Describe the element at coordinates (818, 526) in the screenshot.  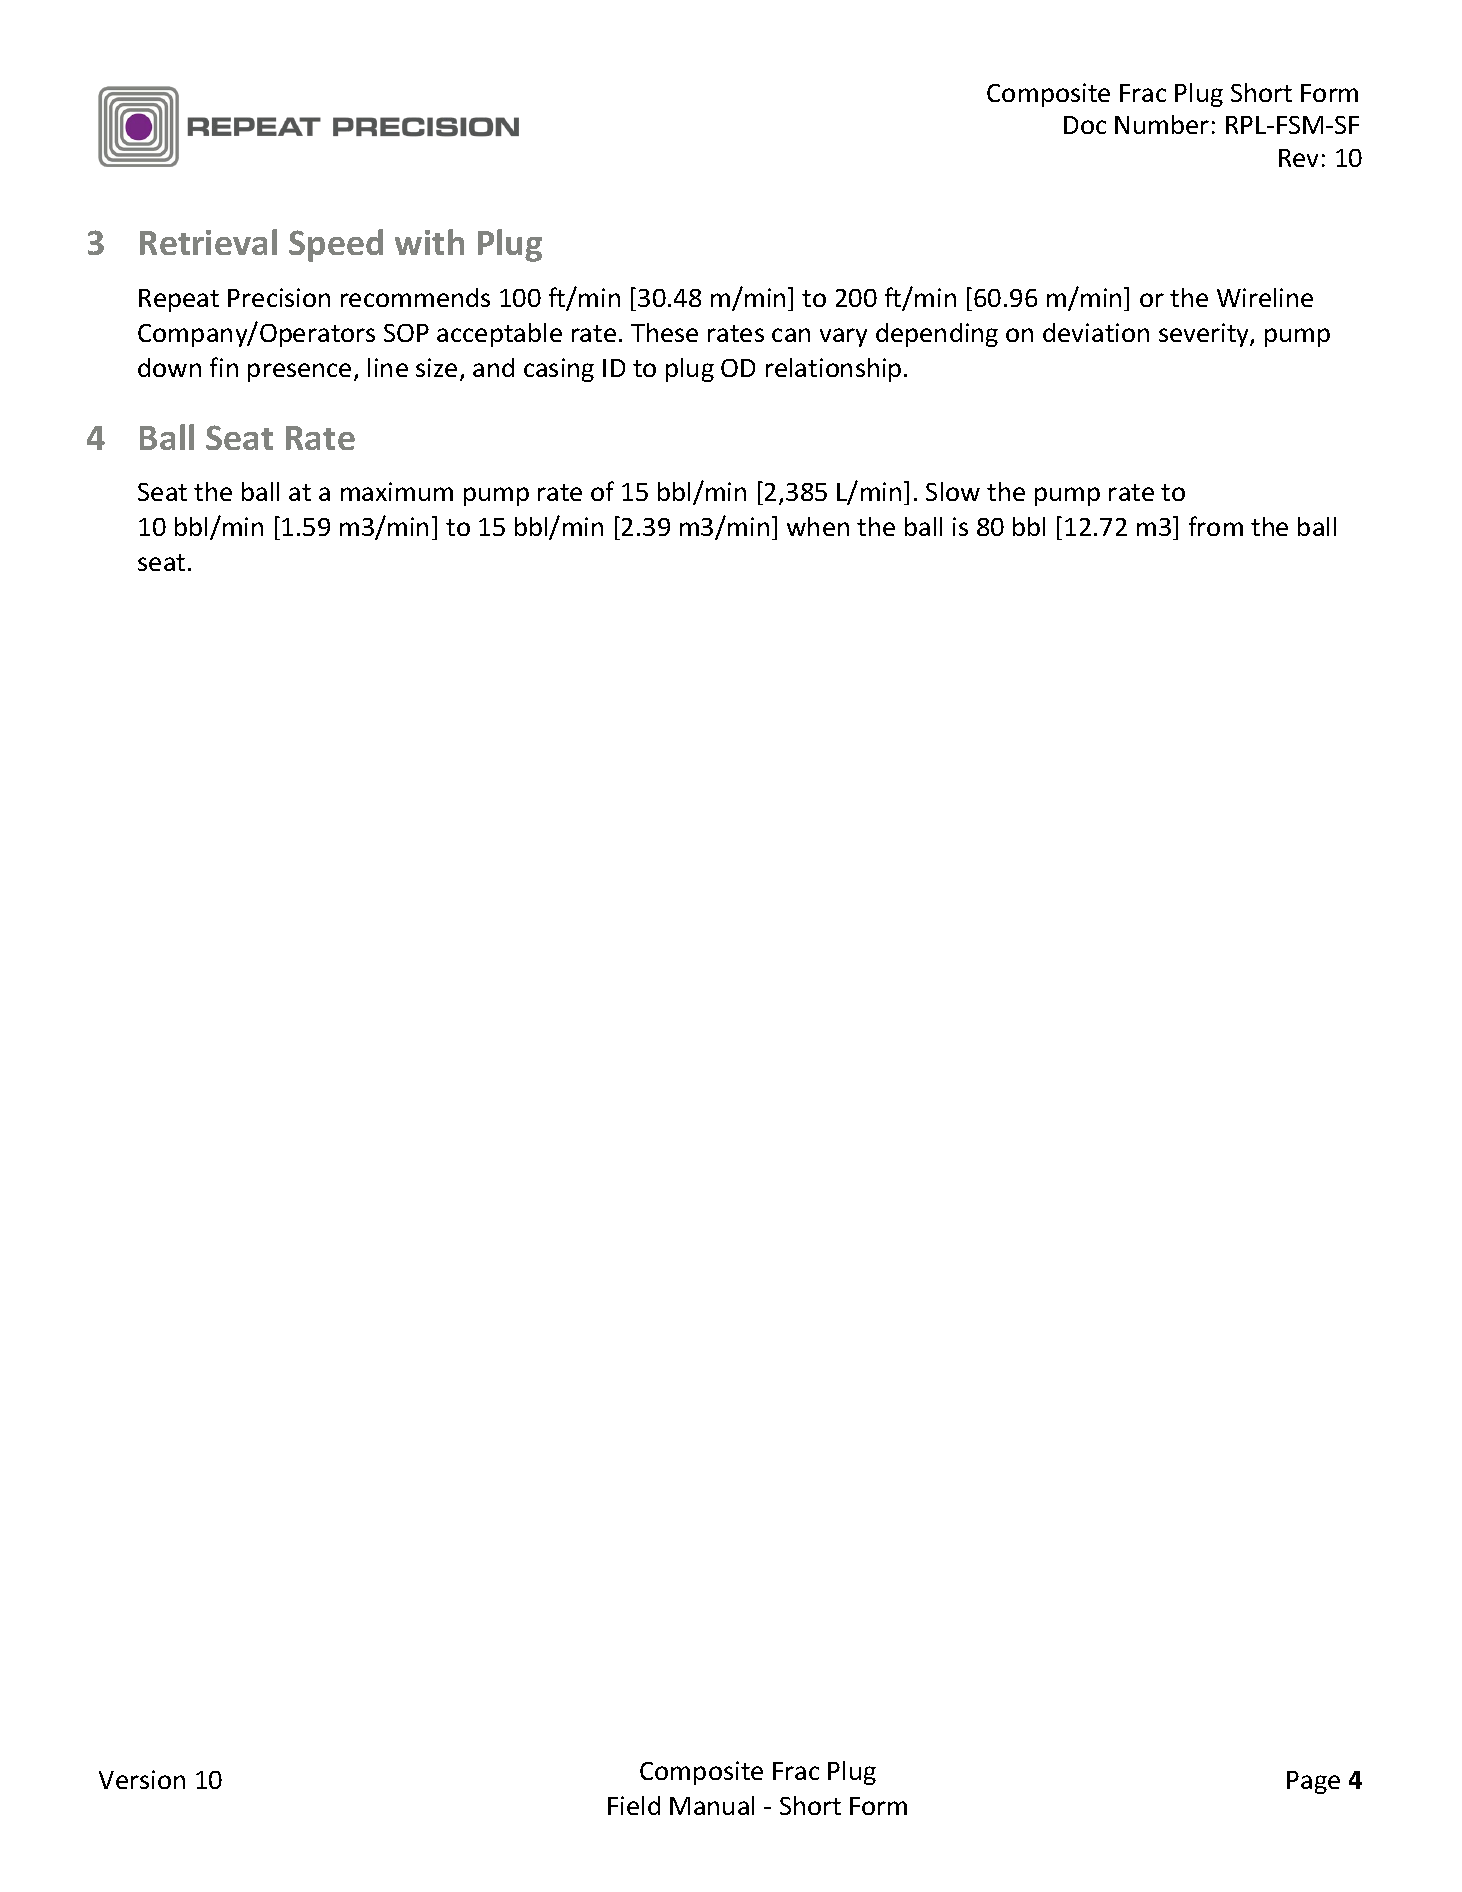
I see `when` at that location.
